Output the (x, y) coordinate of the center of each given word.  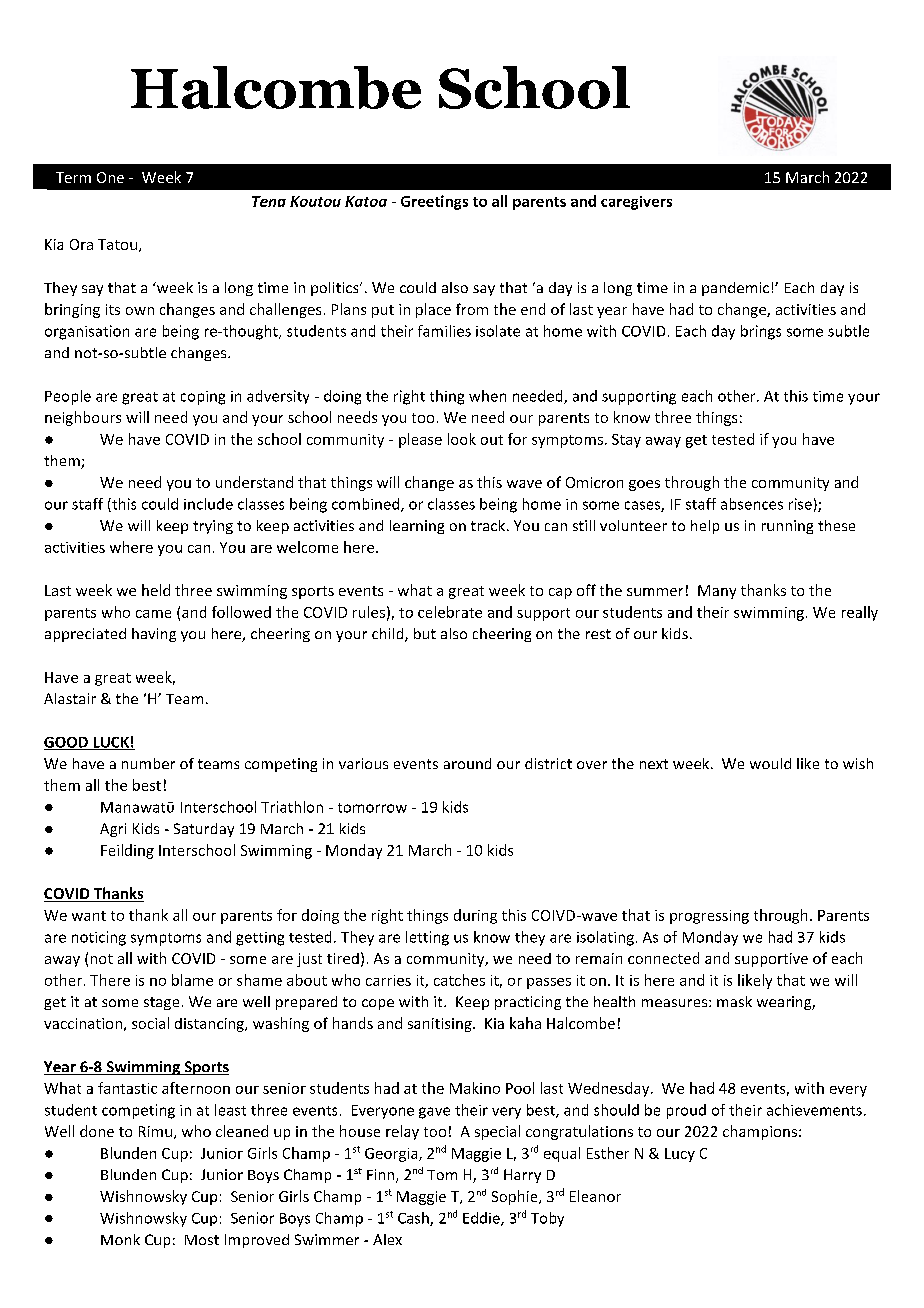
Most (202, 1240)
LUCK (111, 743)
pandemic (735, 289)
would (770, 763)
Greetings (434, 202)
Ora (81, 244)
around (467, 763)
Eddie (482, 1219)
